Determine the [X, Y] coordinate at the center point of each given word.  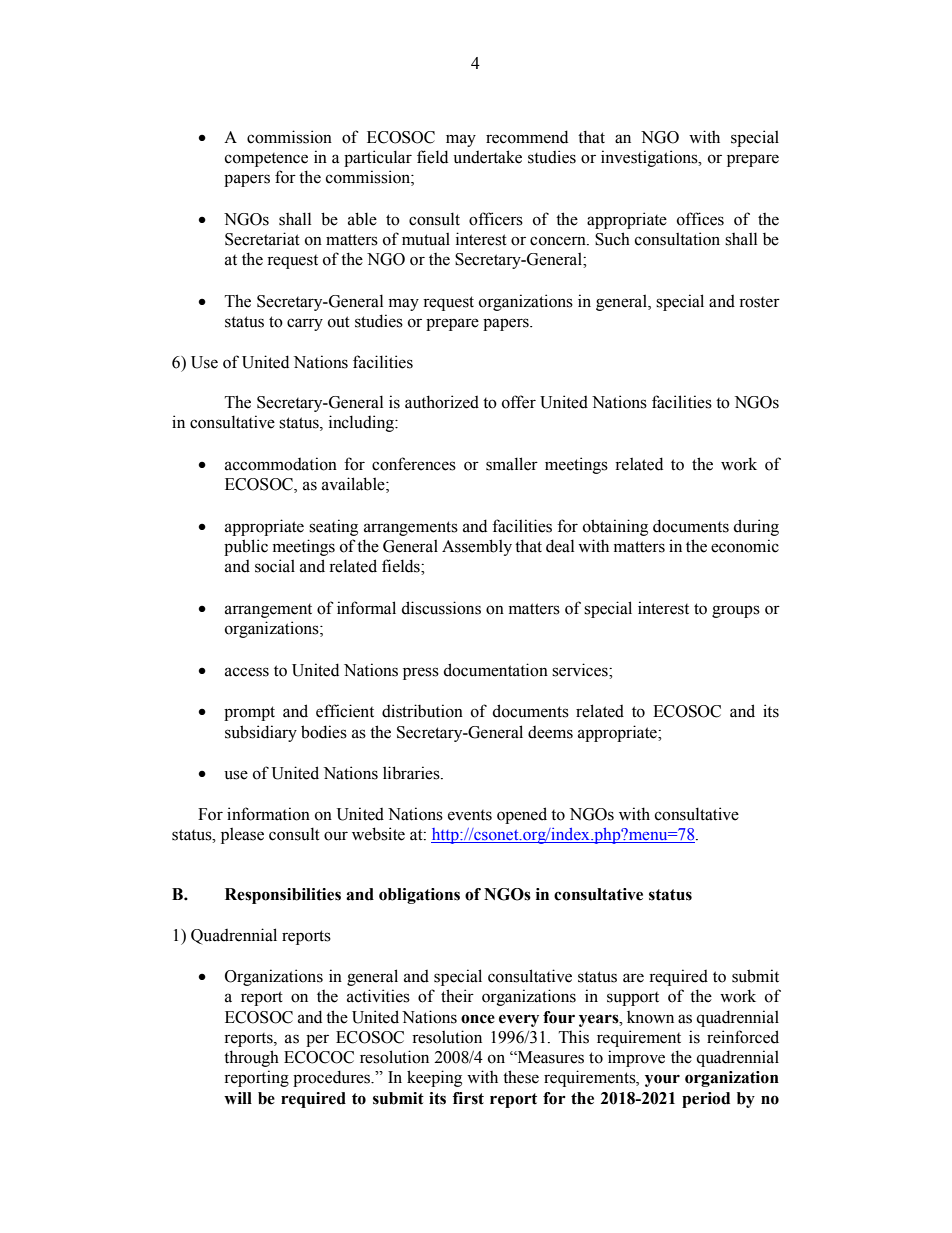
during [756, 527]
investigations [650, 158]
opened [522, 815]
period [706, 1100]
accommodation [281, 464]
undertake [487, 157]
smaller [512, 464]
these [521, 1077]
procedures [332, 1078]
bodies [324, 732]
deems [550, 732]
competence [266, 160]
